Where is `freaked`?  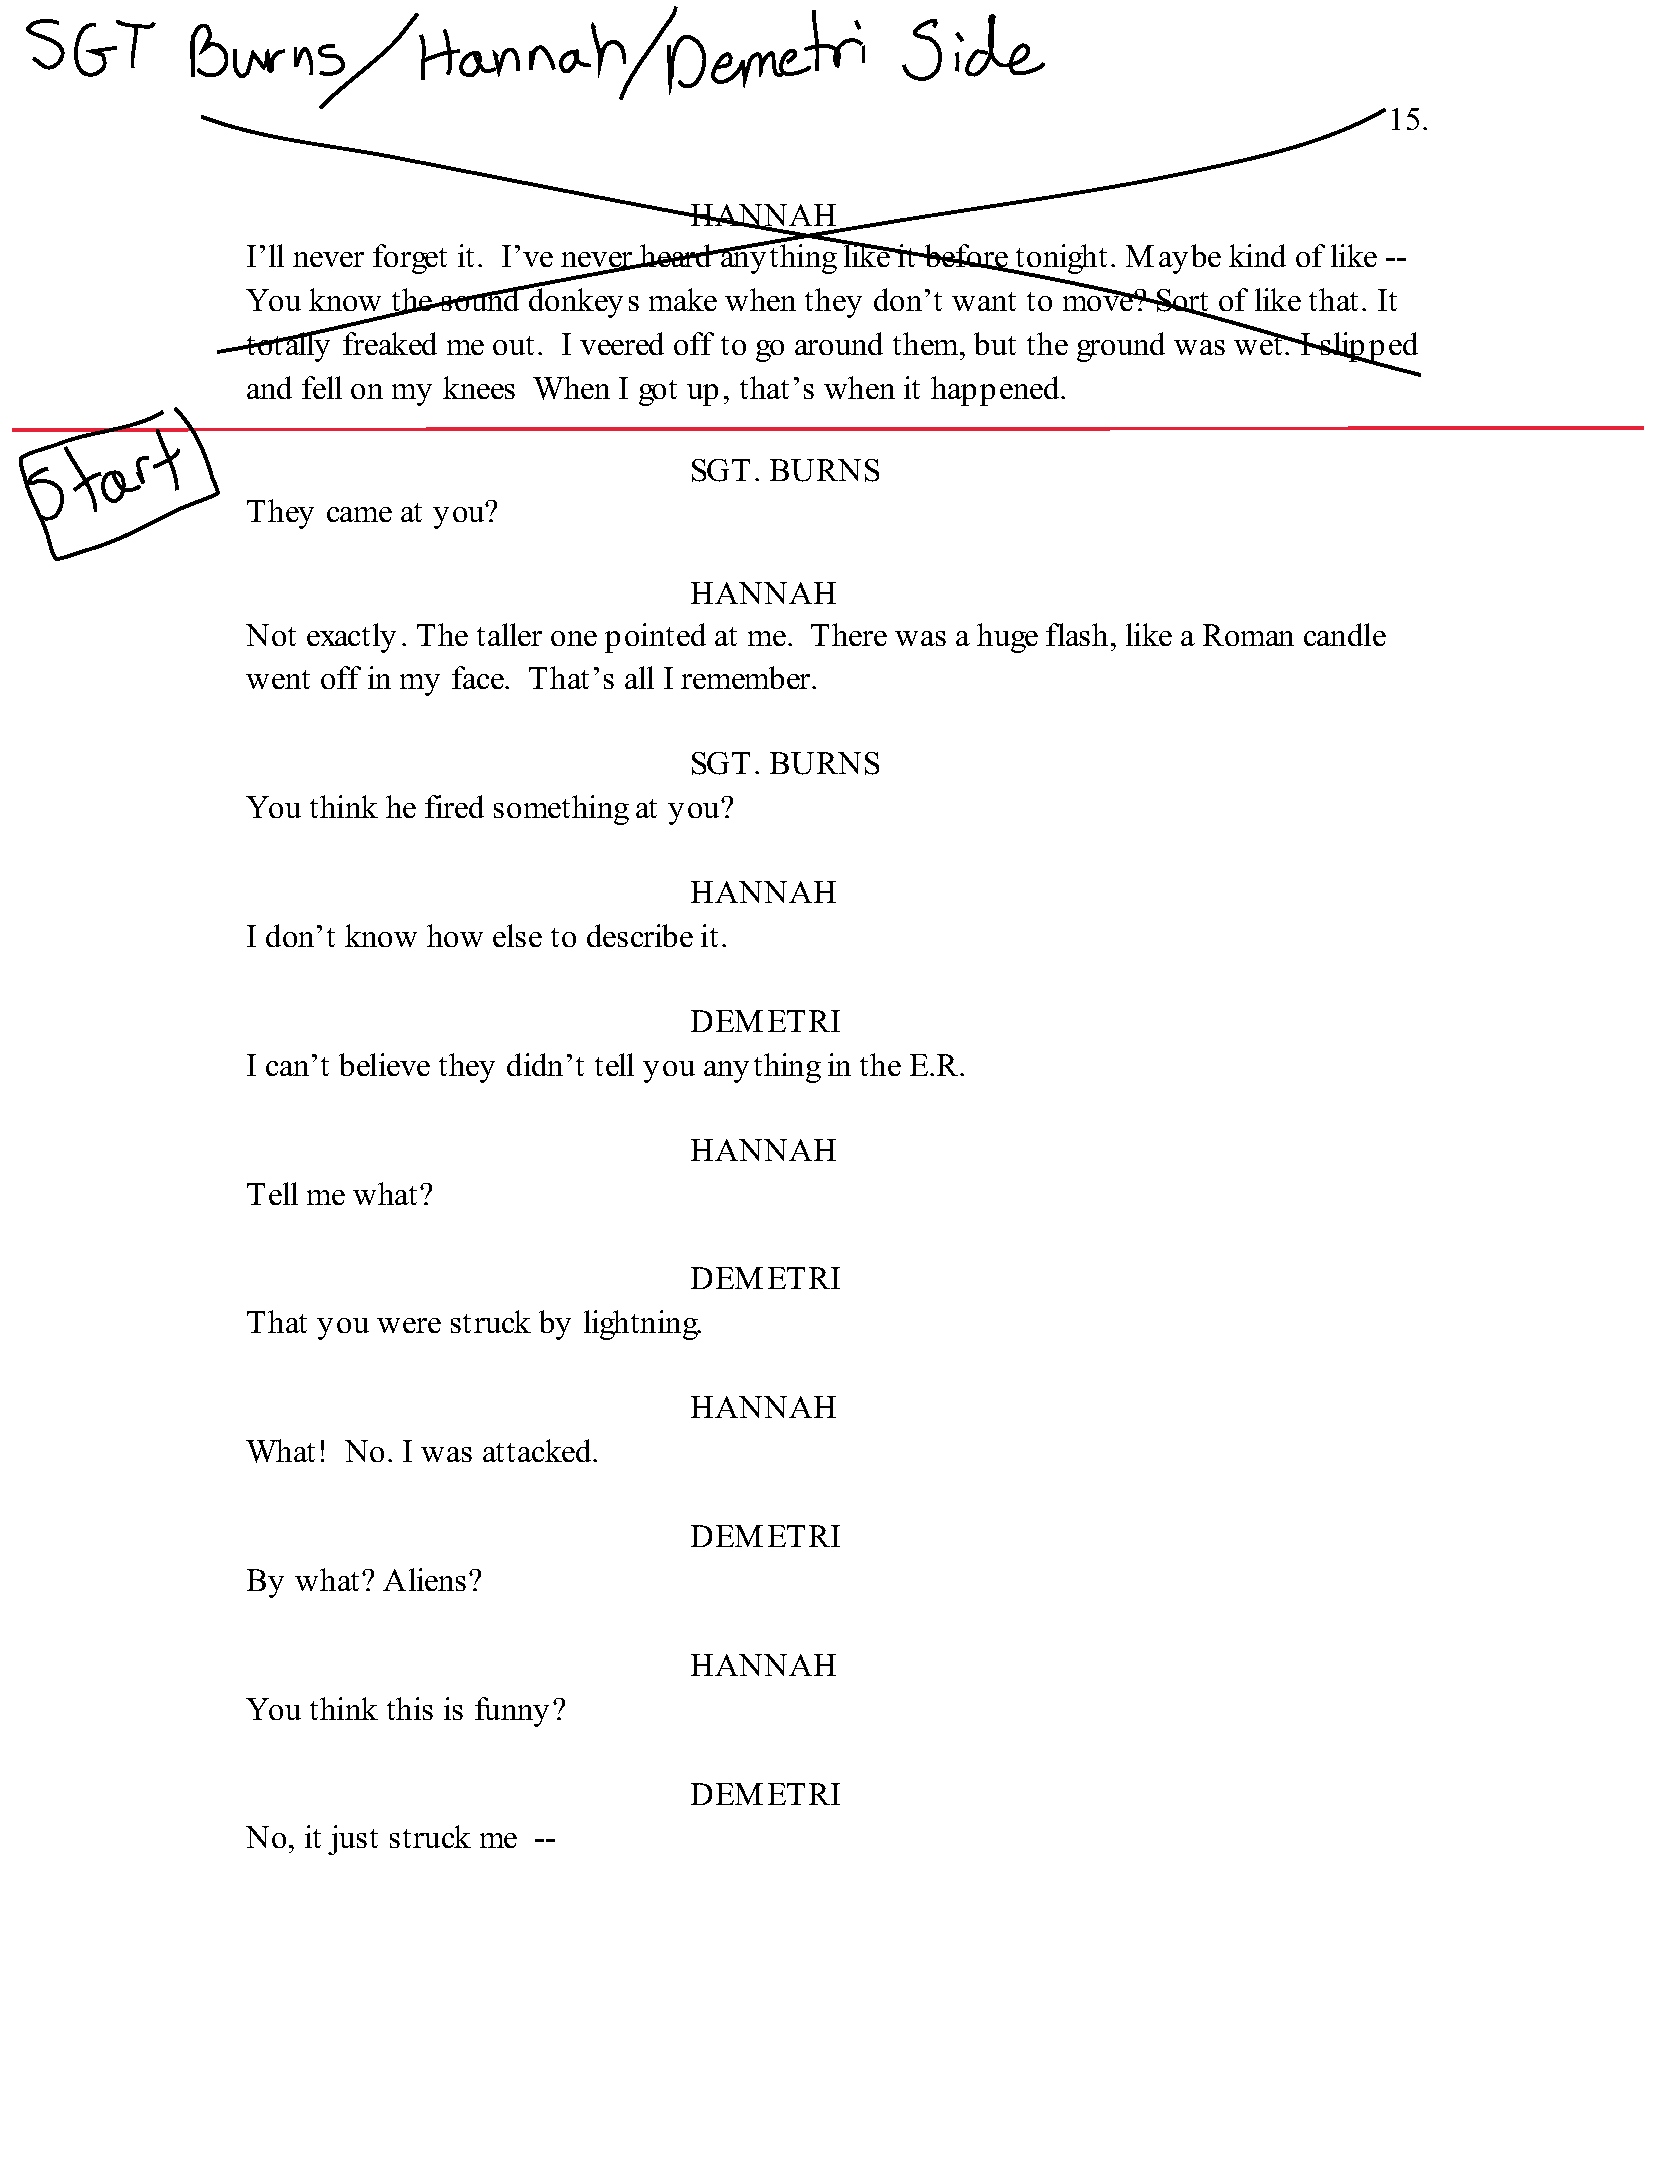 freaked is located at coordinates (390, 343).
